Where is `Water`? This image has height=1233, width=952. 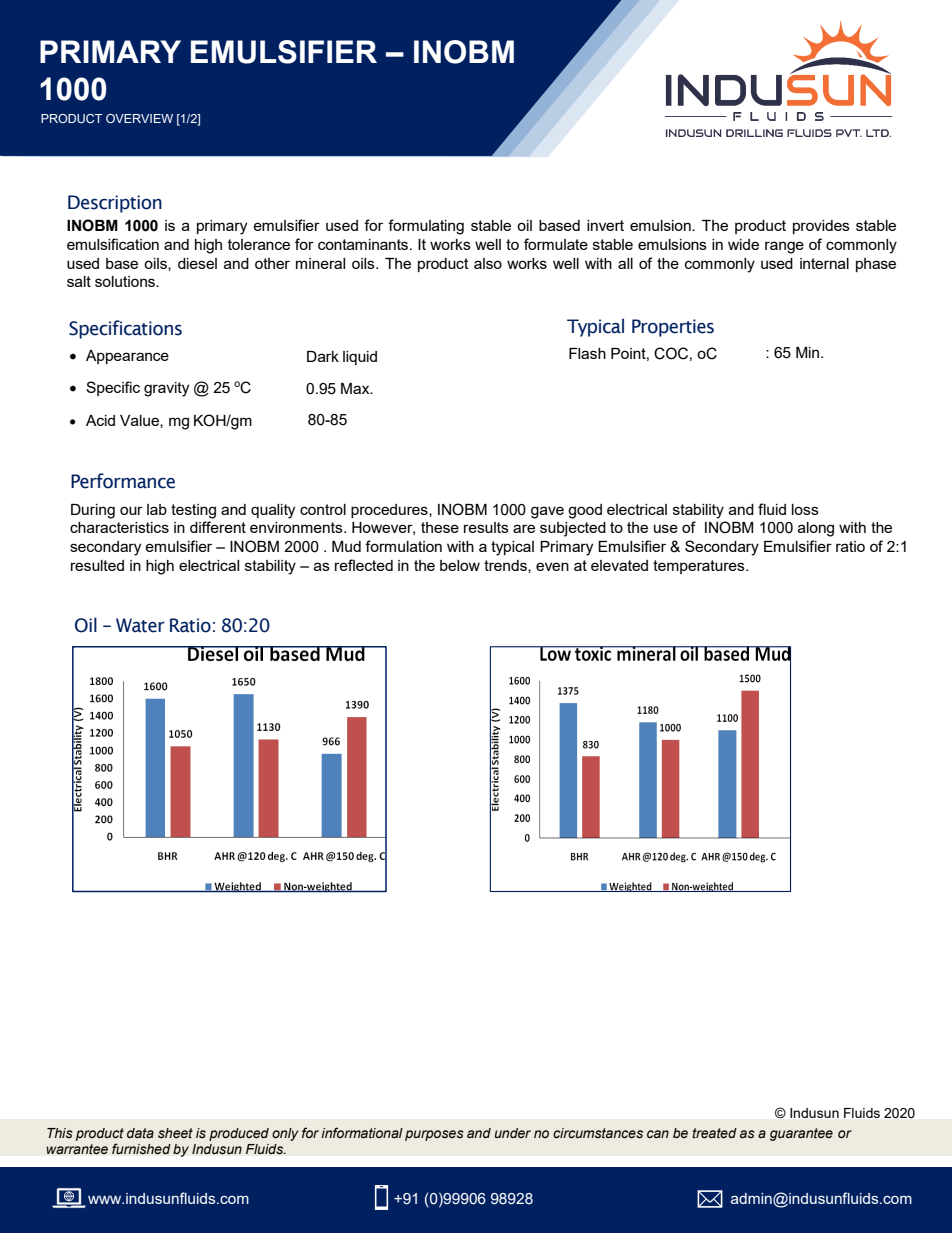
Water is located at coordinates (140, 625).
